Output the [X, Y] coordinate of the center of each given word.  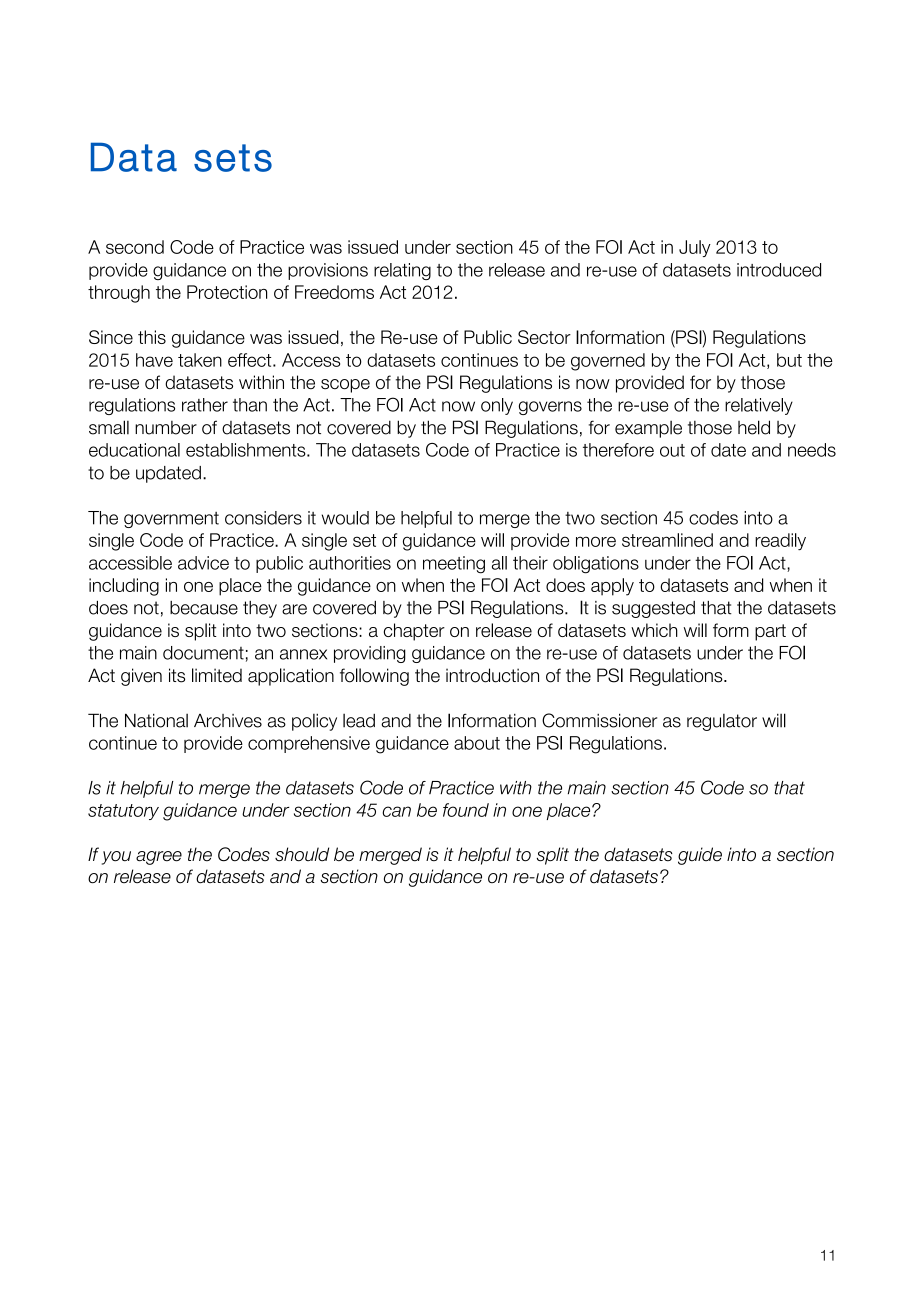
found [466, 810]
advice [203, 563]
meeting [454, 565]
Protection [227, 292]
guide [700, 856]
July [695, 248]
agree [159, 858]
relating [402, 271]
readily [780, 541]
